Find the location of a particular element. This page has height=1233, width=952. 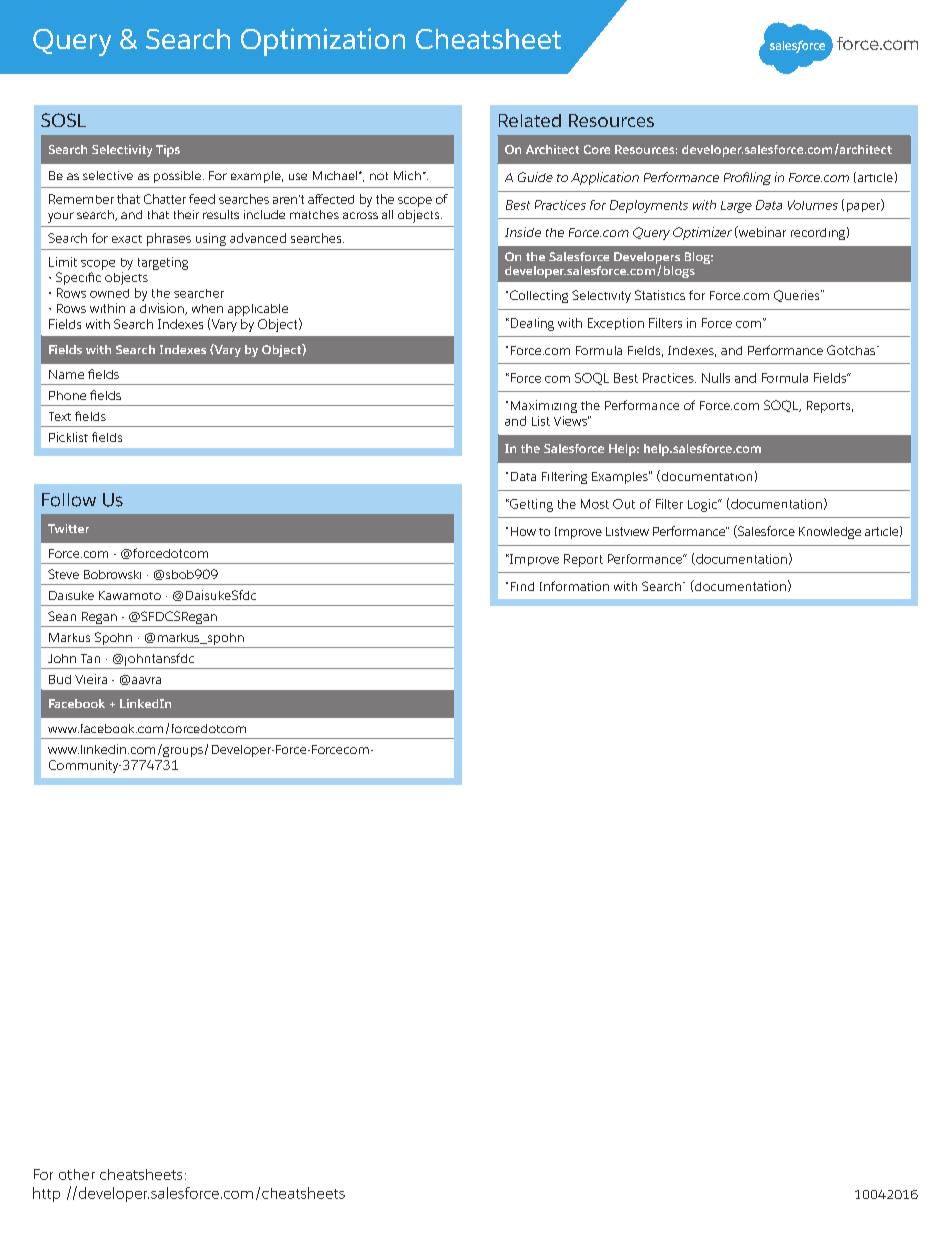

Getting is located at coordinates (530, 505).
